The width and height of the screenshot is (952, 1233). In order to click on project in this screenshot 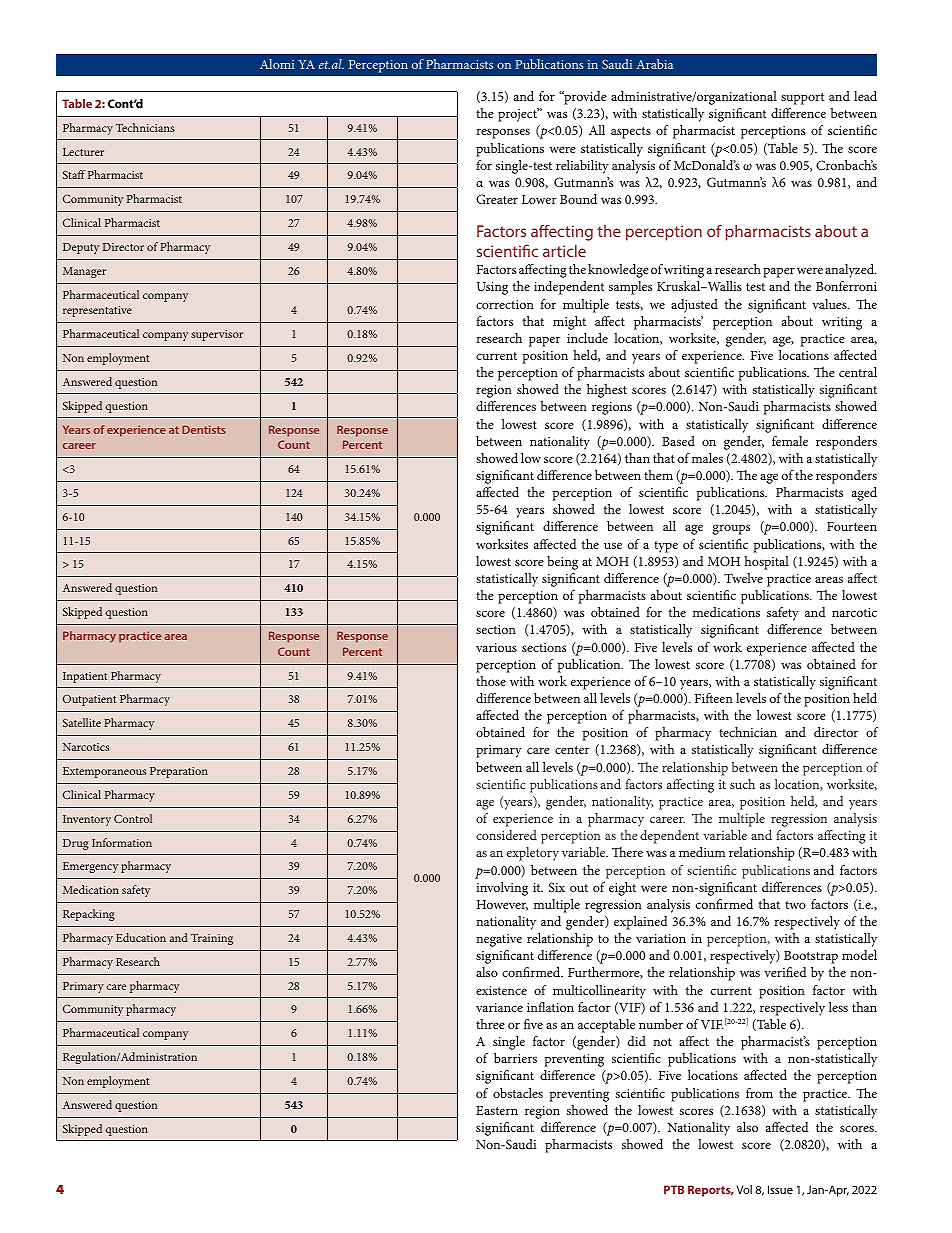, I will do `click(519, 115)`.
